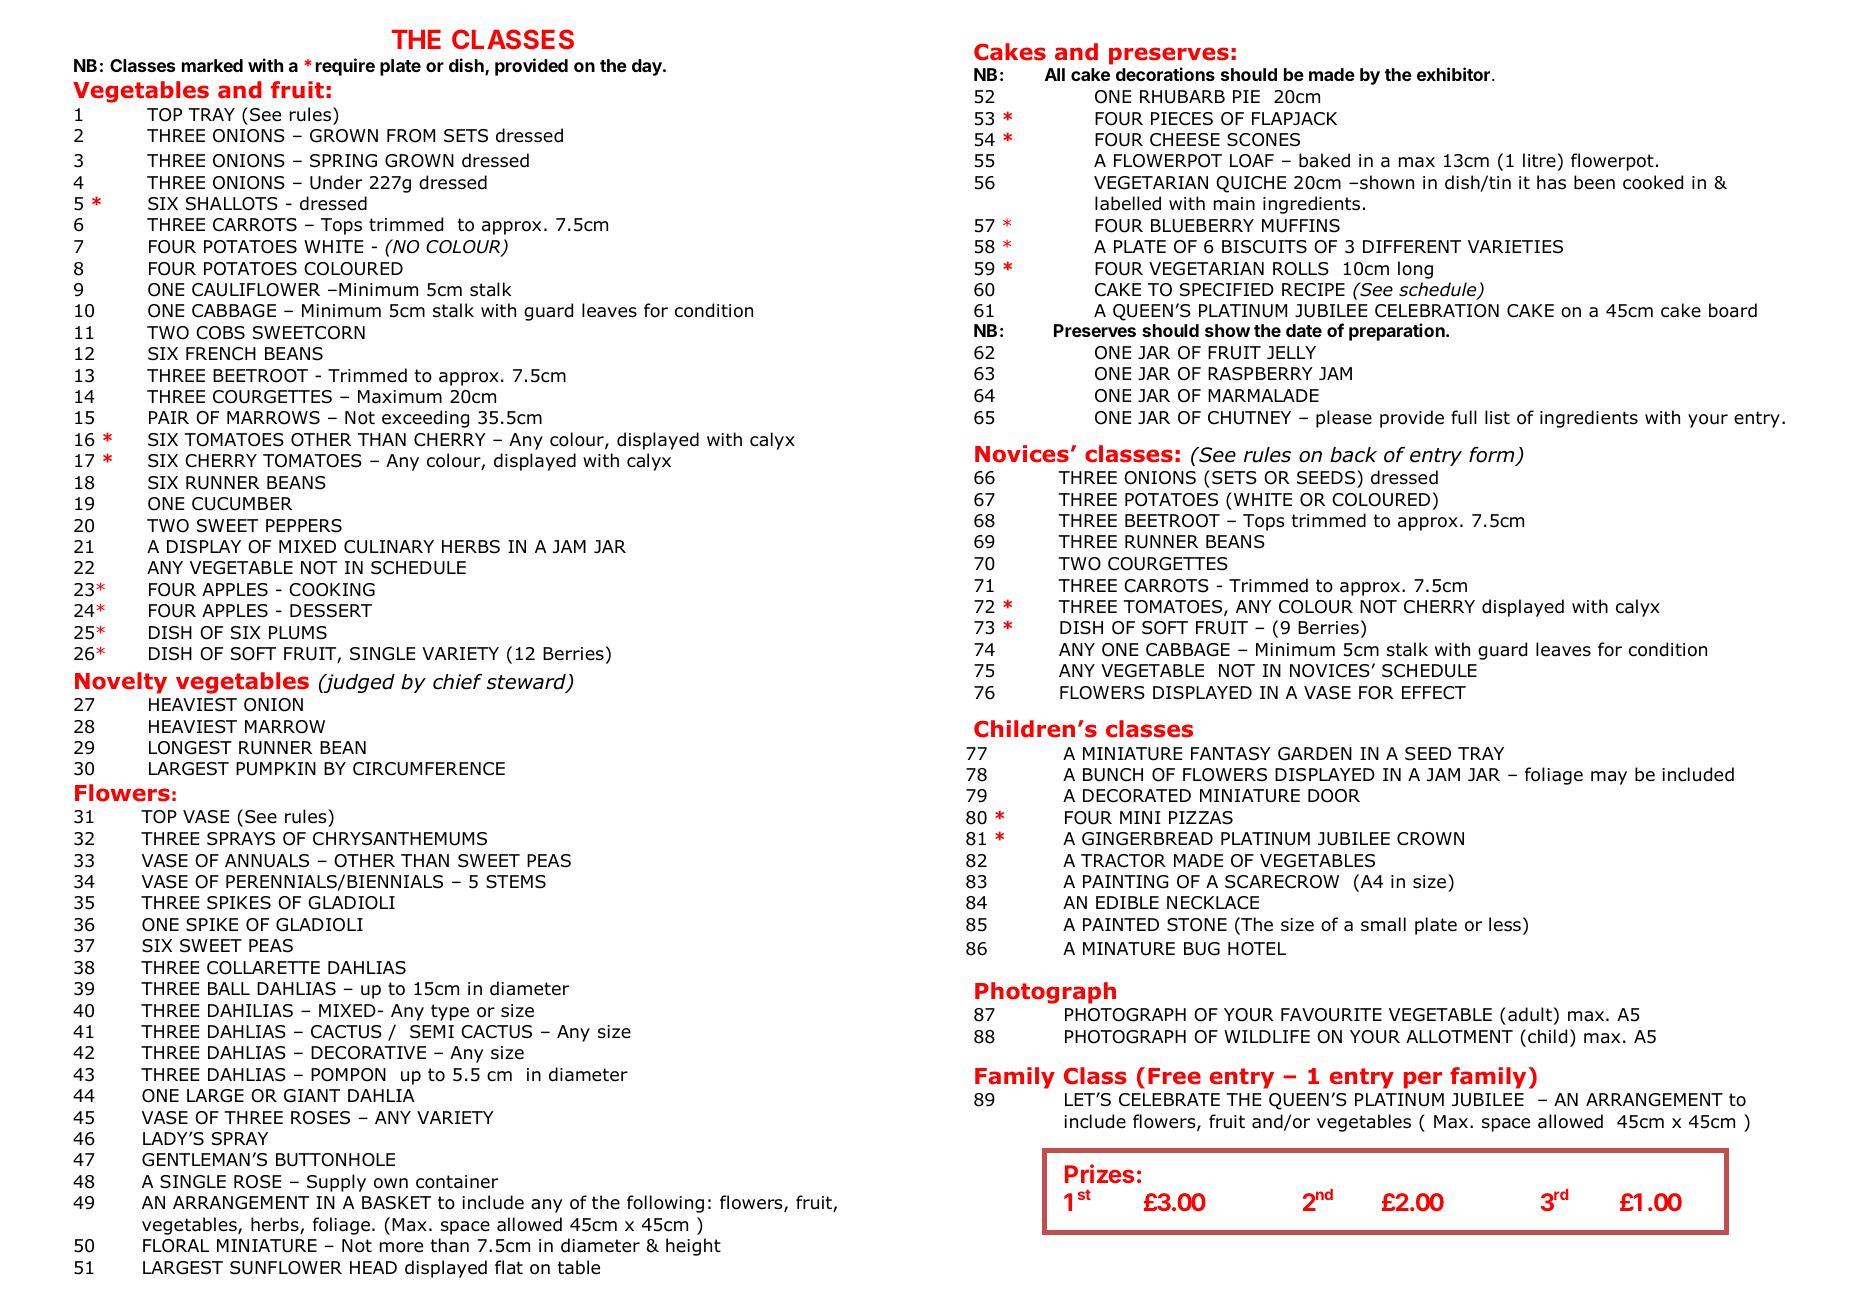 The height and width of the document is (1312, 1856). What do you see at coordinates (1539, 160) in the document?
I see `litre` at bounding box center [1539, 160].
